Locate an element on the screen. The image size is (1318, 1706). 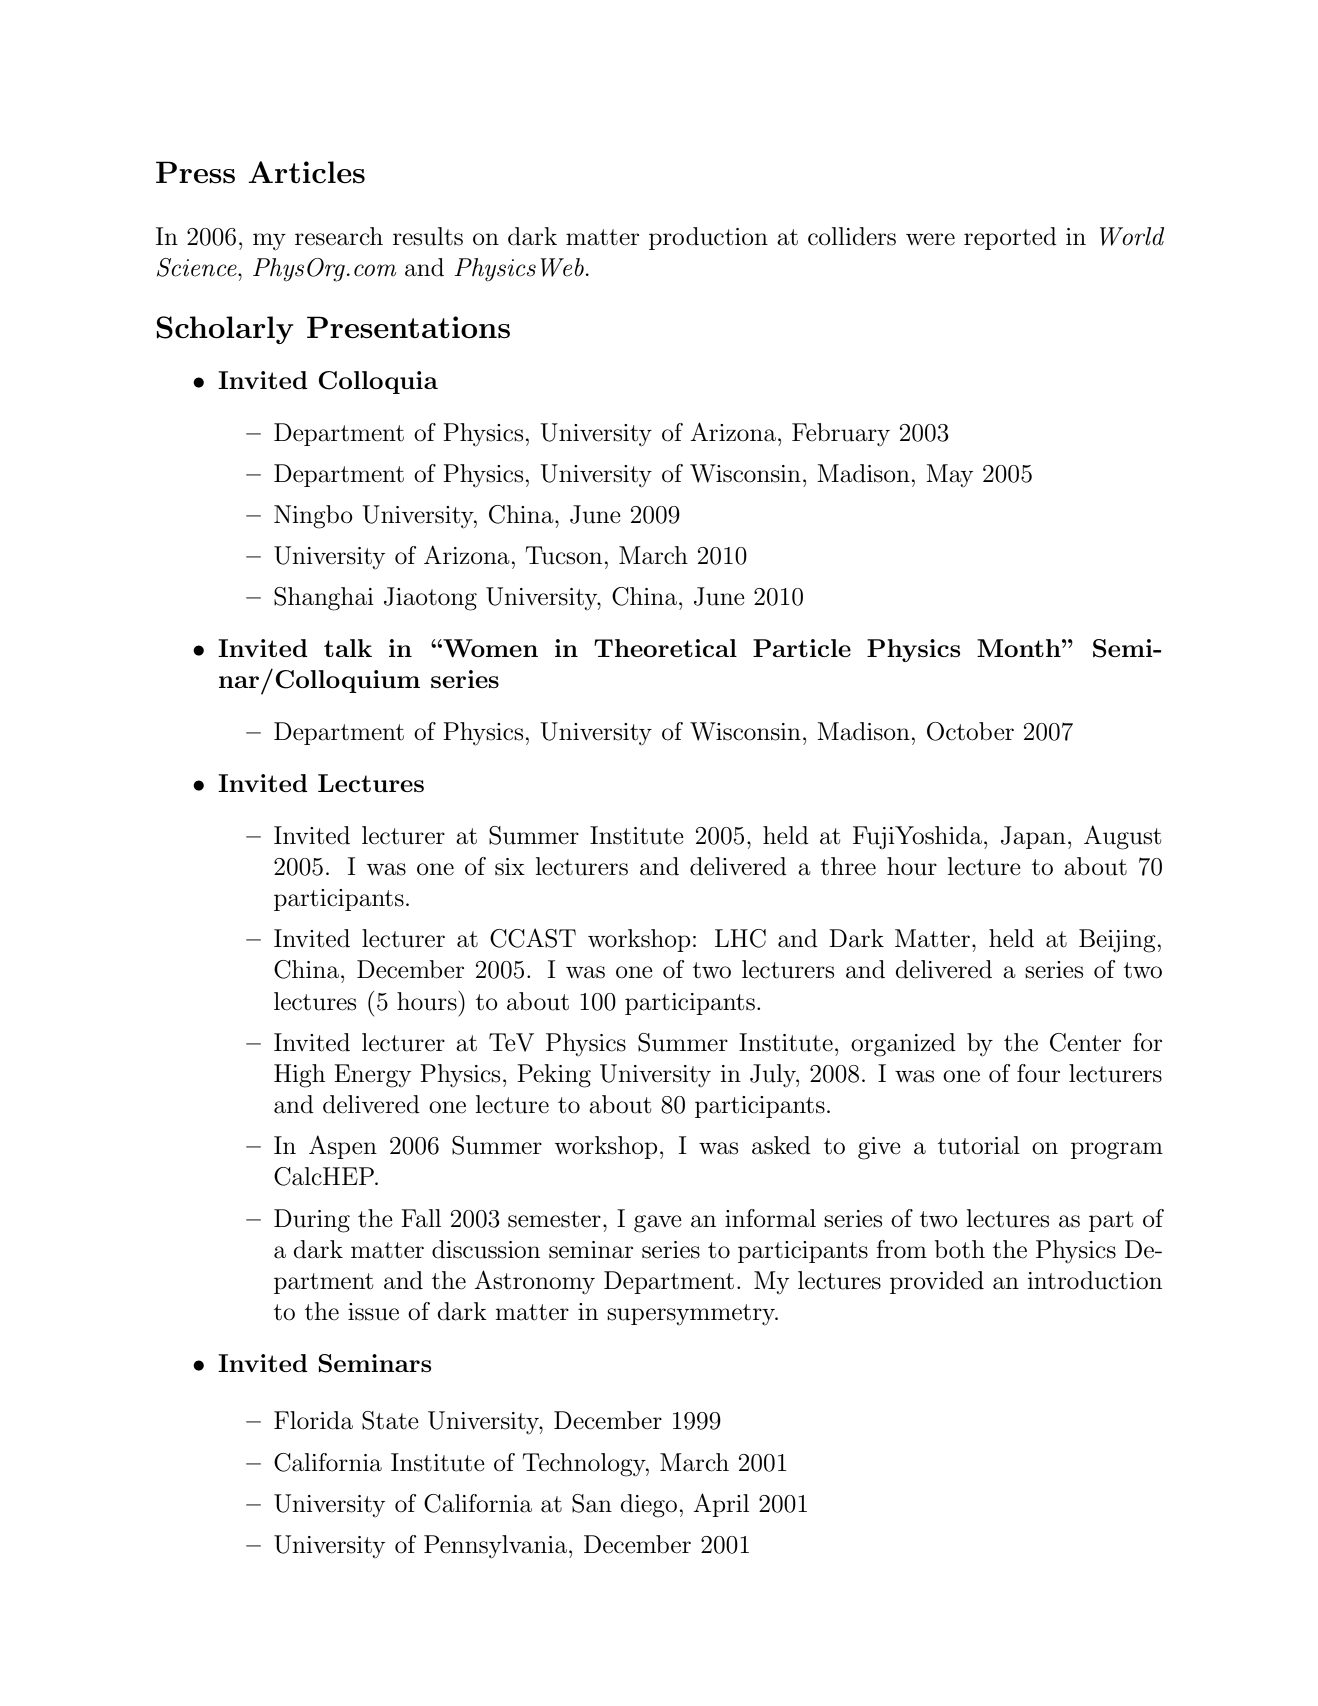
six is located at coordinates (510, 867).
